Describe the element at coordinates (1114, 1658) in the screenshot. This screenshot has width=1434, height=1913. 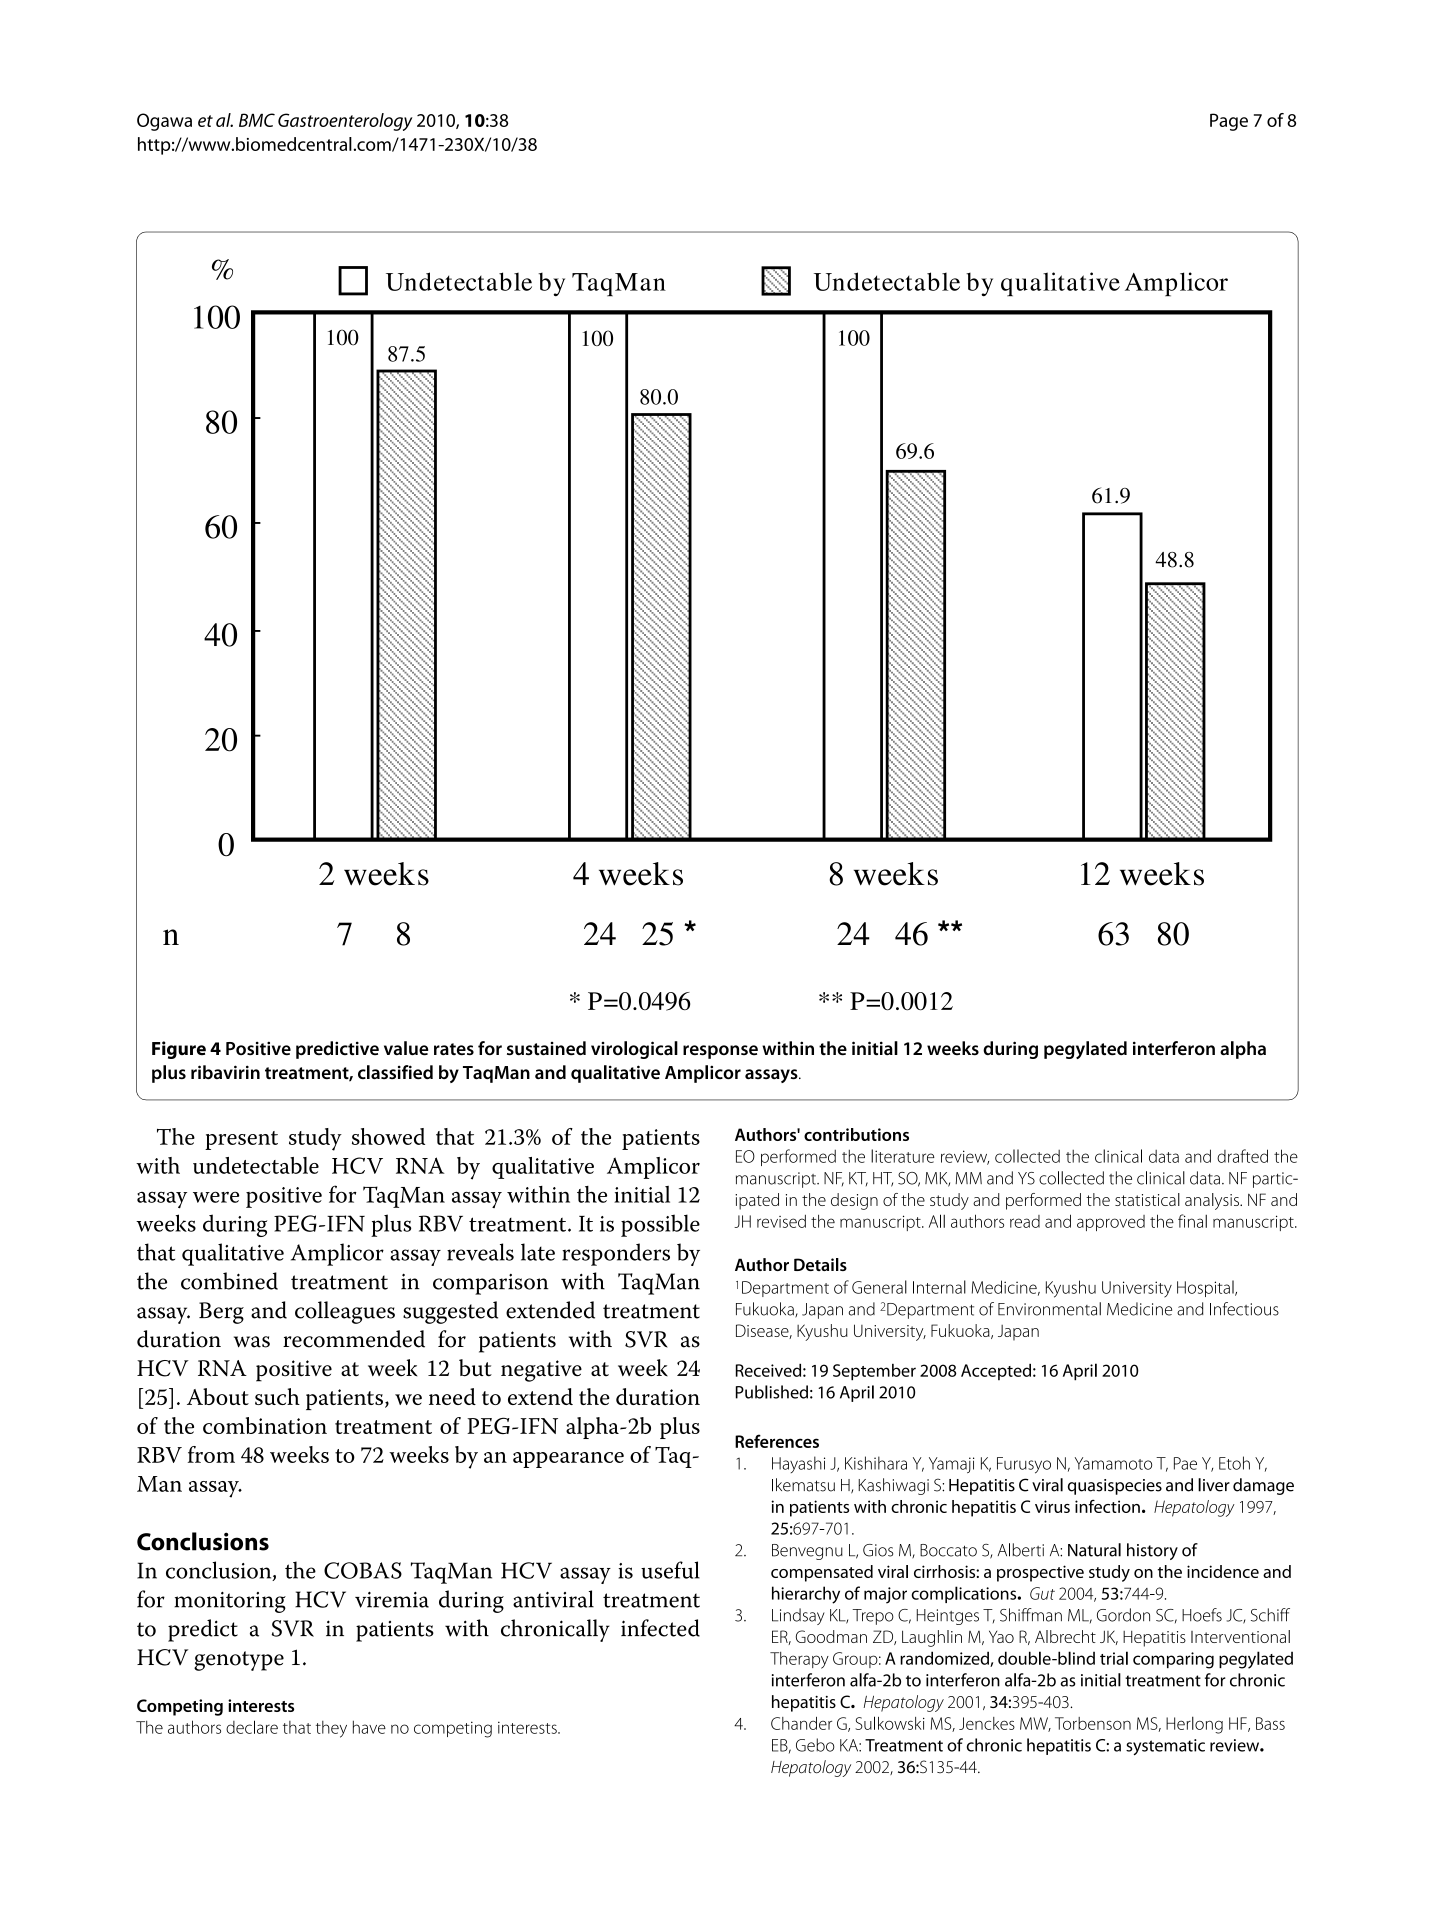
I see `trial` at that location.
